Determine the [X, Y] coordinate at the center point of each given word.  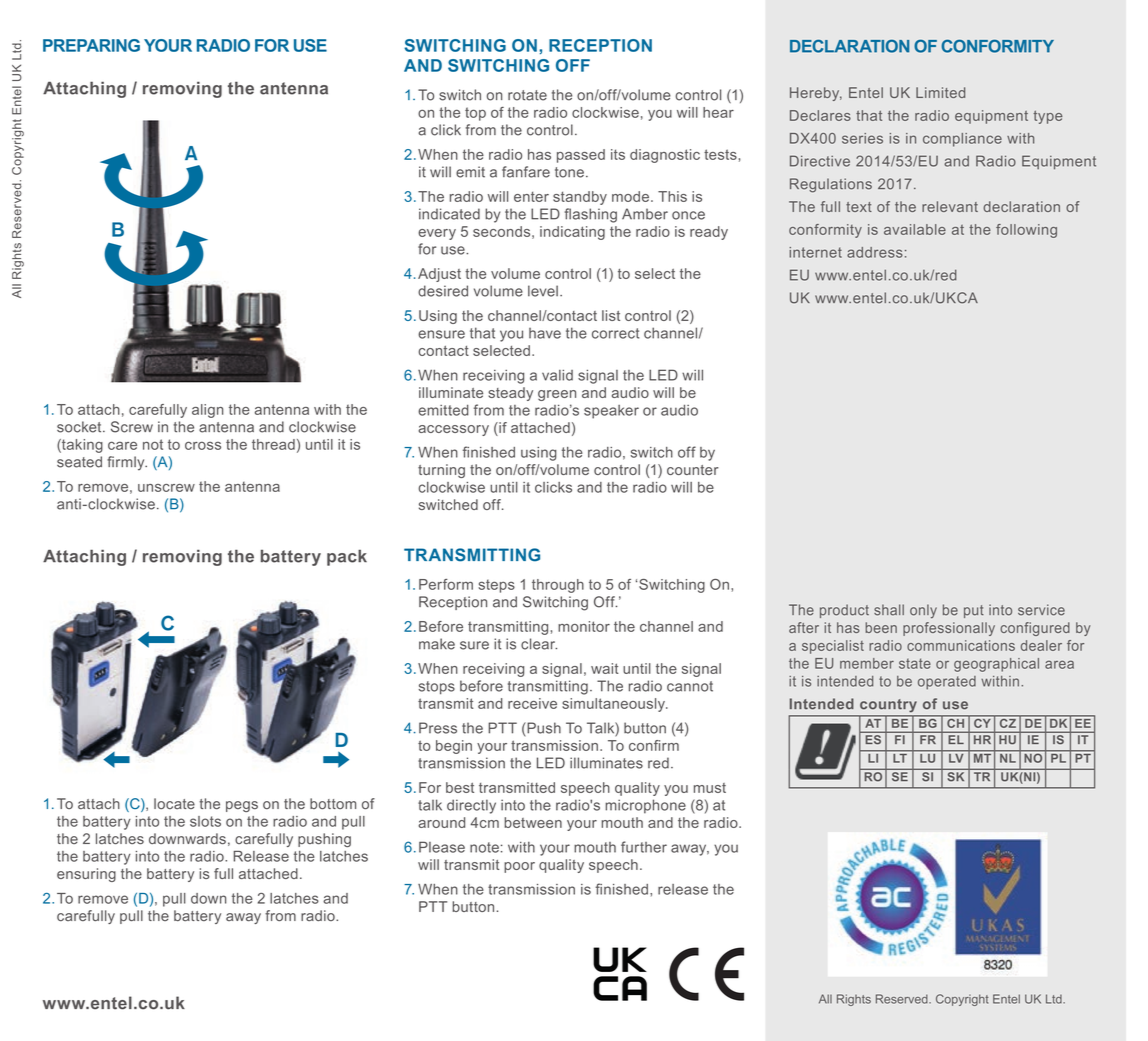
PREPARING [91, 45]
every [437, 234]
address [875, 252]
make [437, 644]
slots [205, 821]
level [543, 291]
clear [539, 644]
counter [693, 470]
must [710, 788]
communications [961, 645]
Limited [940, 92]
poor [519, 867]
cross [203, 445]
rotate [527, 95]
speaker [611, 412]
